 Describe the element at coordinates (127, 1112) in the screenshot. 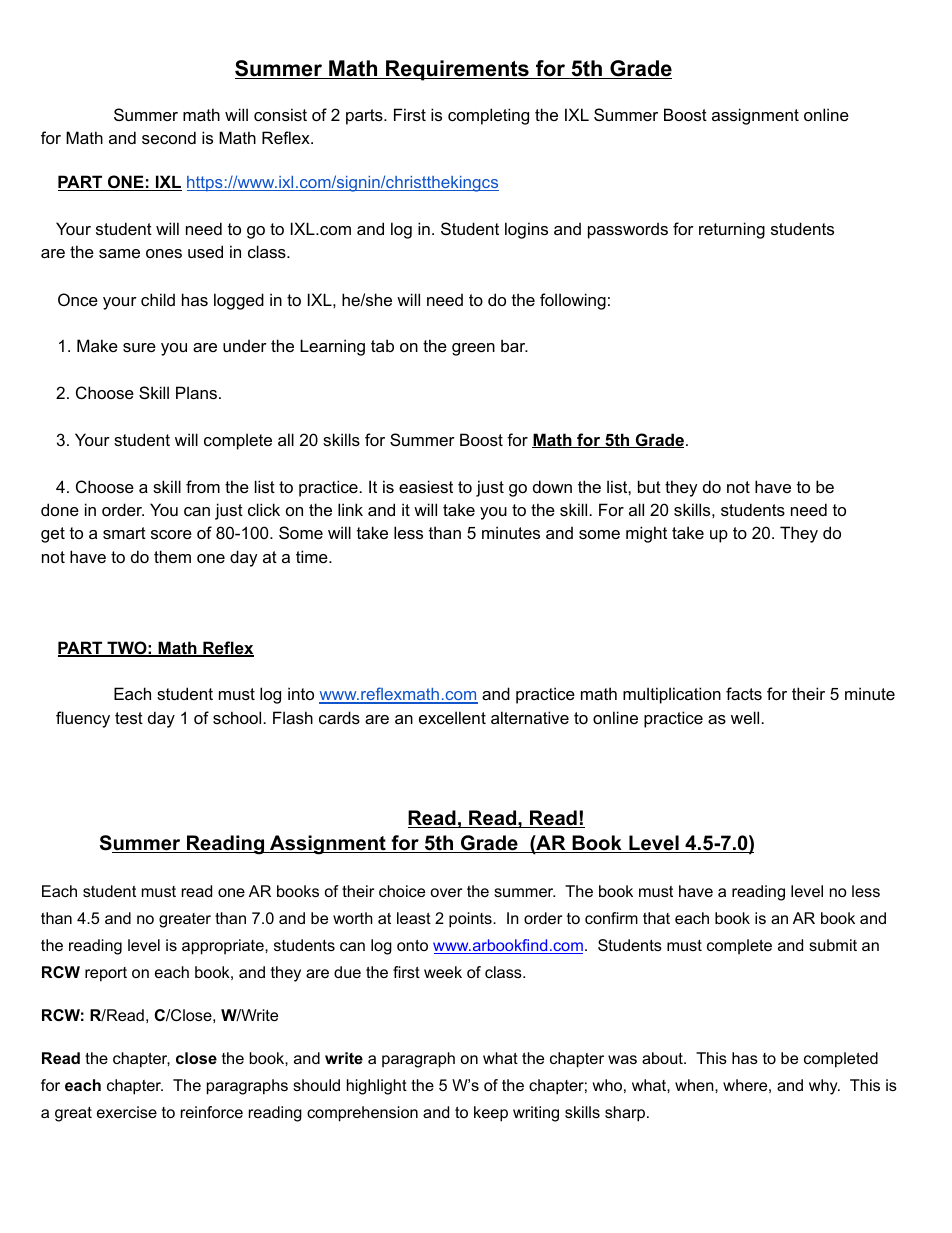

I see `exercise` at that location.
